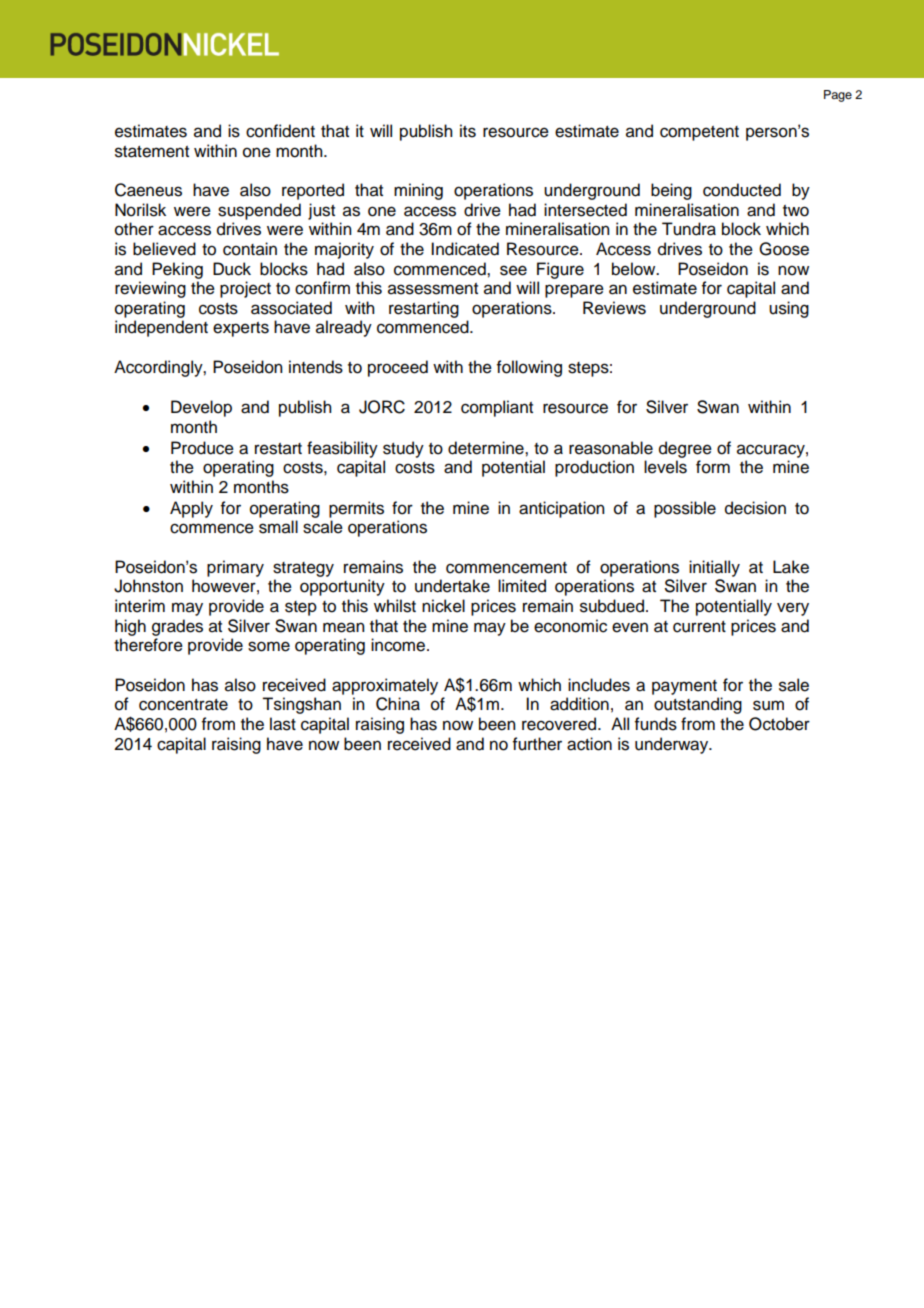 Image resolution: width=924 pixels, height=1308 pixels. What do you see at coordinates (561, 509) in the image?
I see `anticipation` at bounding box center [561, 509].
